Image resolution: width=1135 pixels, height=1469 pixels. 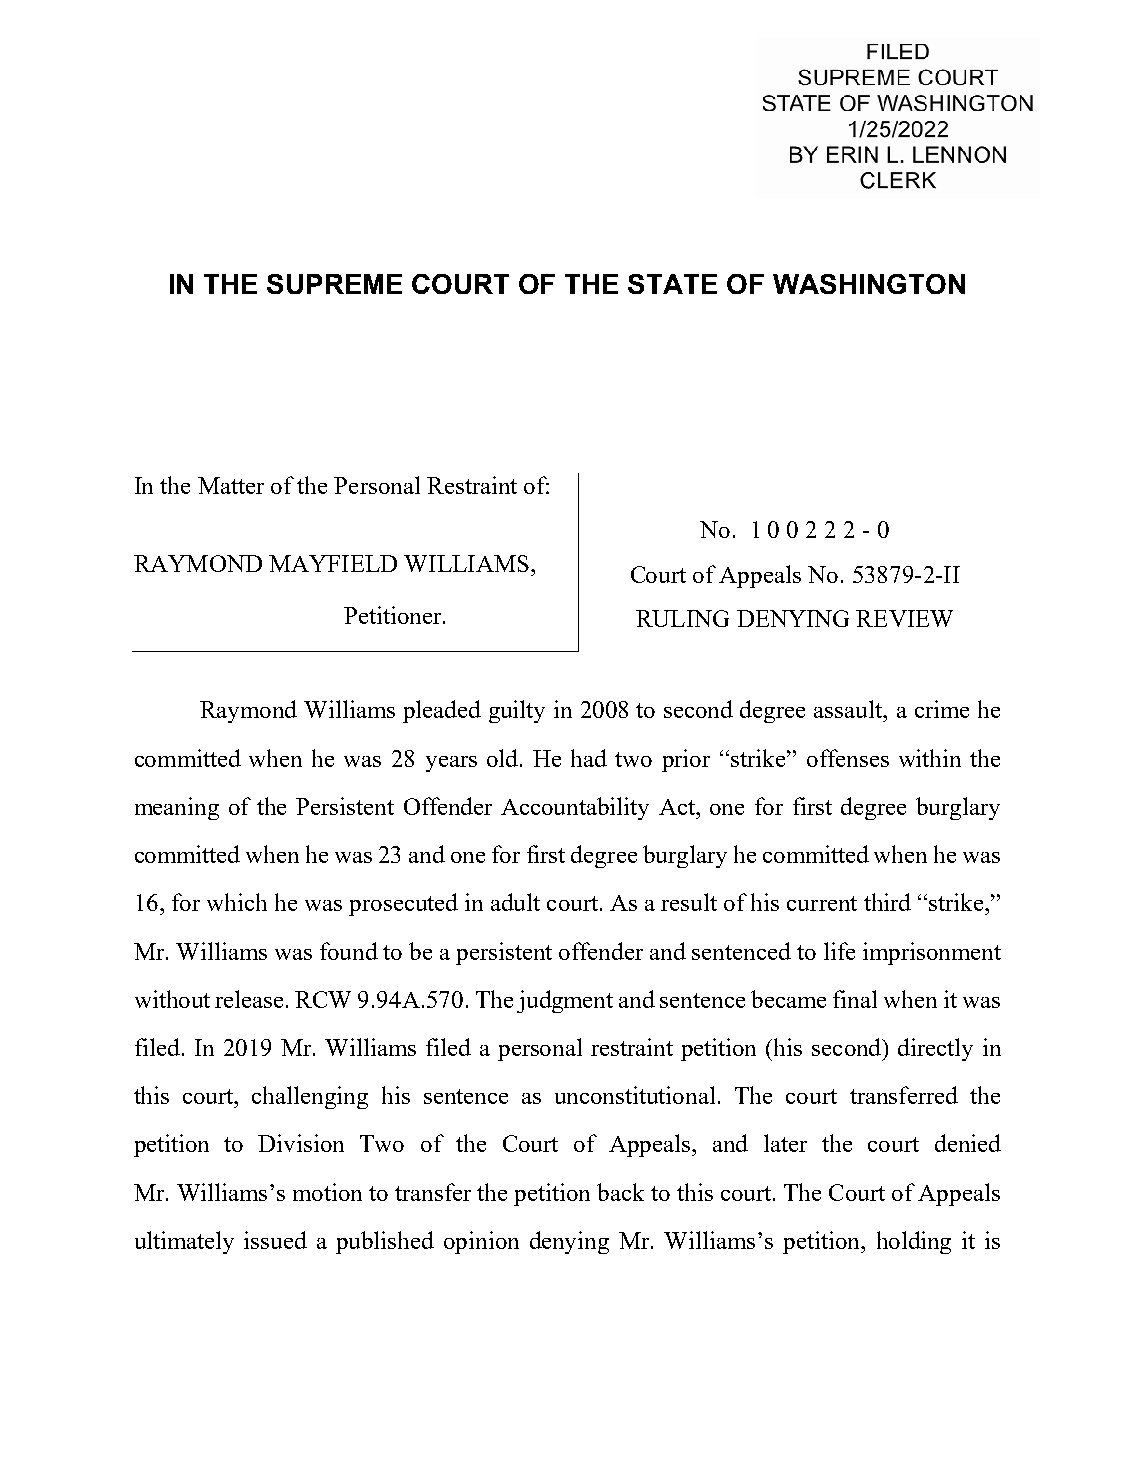 I want to click on issued, so click(x=275, y=1240).
